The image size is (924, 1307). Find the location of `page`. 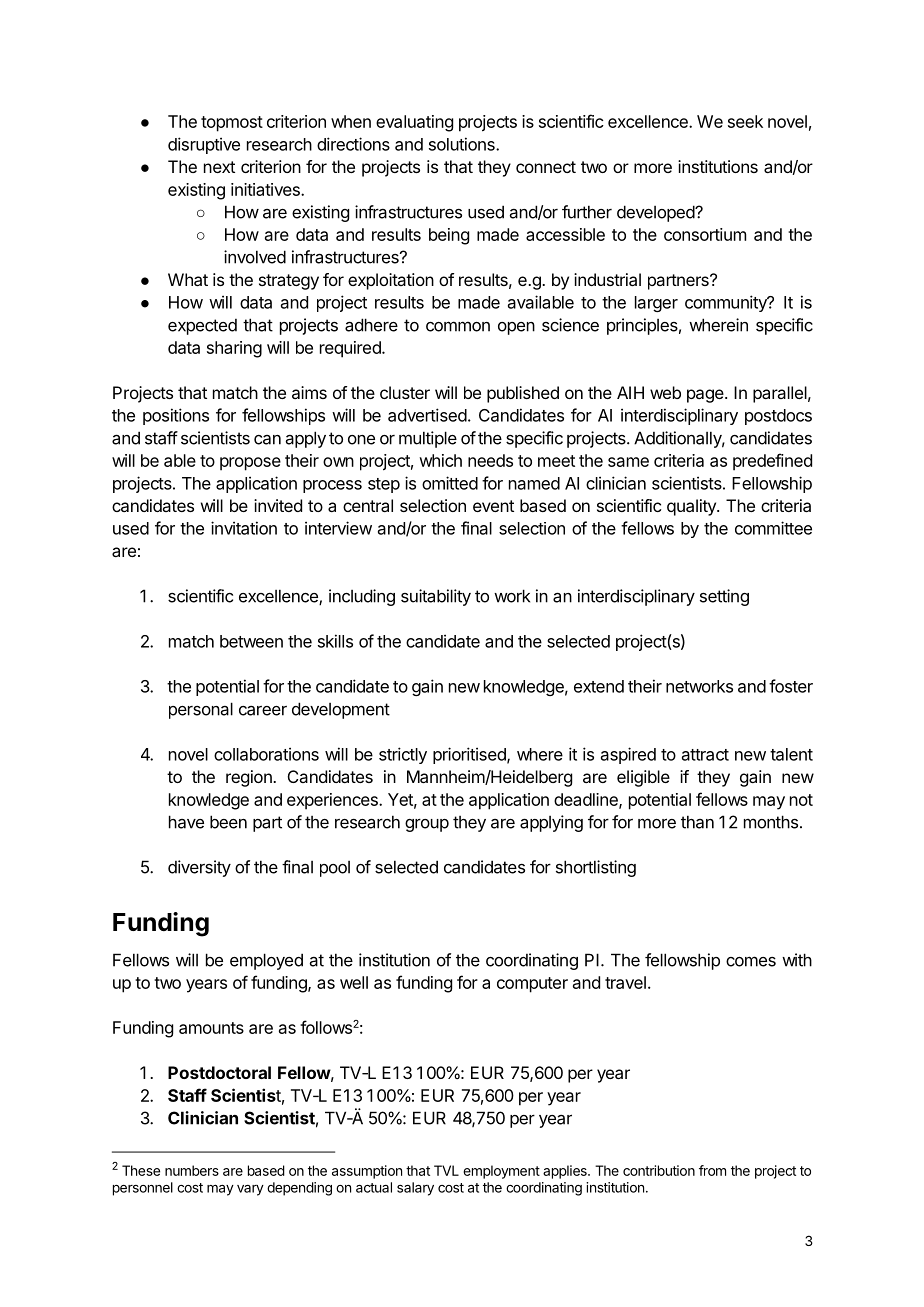

page is located at coordinates (706, 396).
